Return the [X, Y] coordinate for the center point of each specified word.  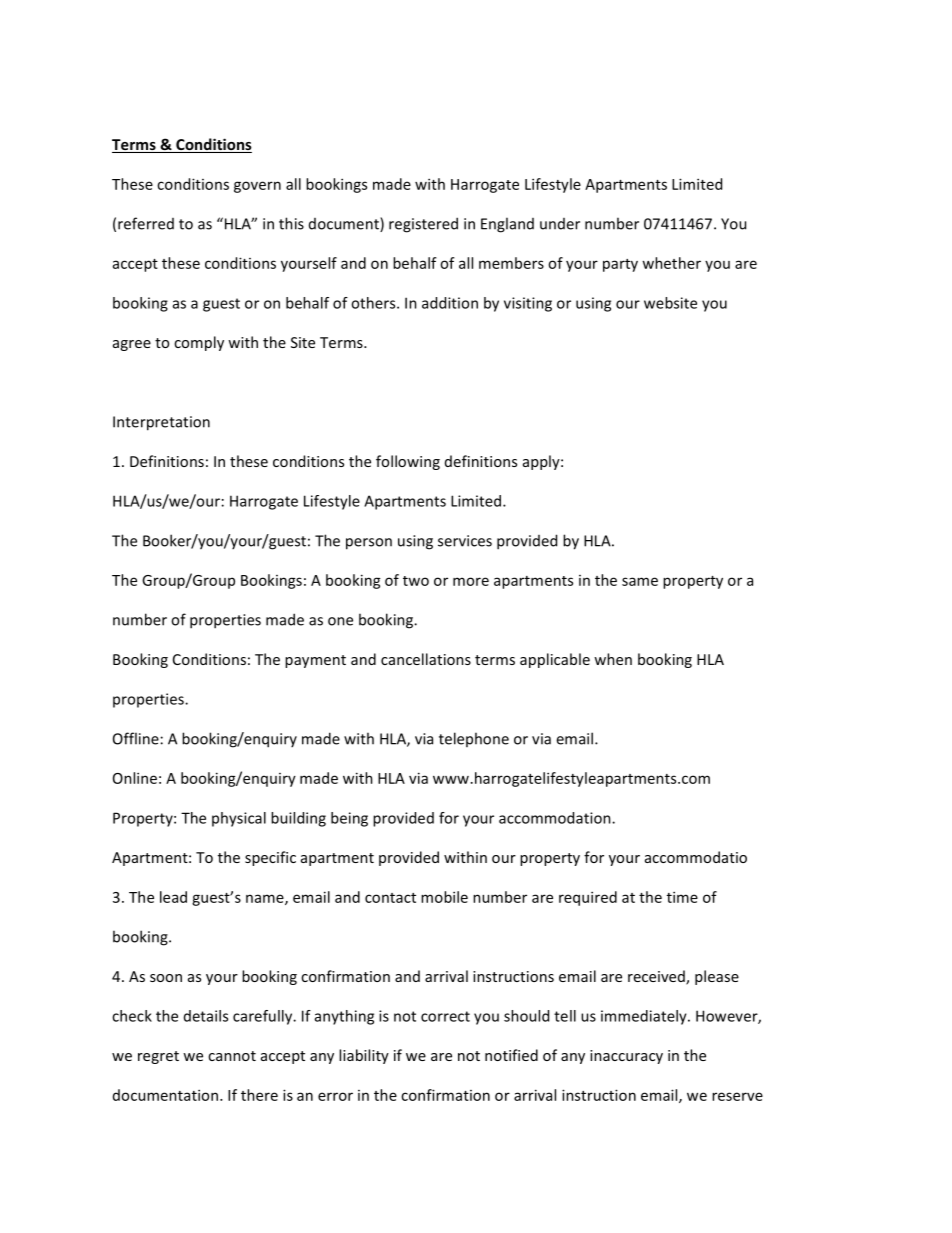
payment [315, 661]
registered [423, 225]
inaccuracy [626, 1057]
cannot [232, 1056]
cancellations [426, 659]
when [613, 659]
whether [671, 263]
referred [146, 223]
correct [445, 1016]
